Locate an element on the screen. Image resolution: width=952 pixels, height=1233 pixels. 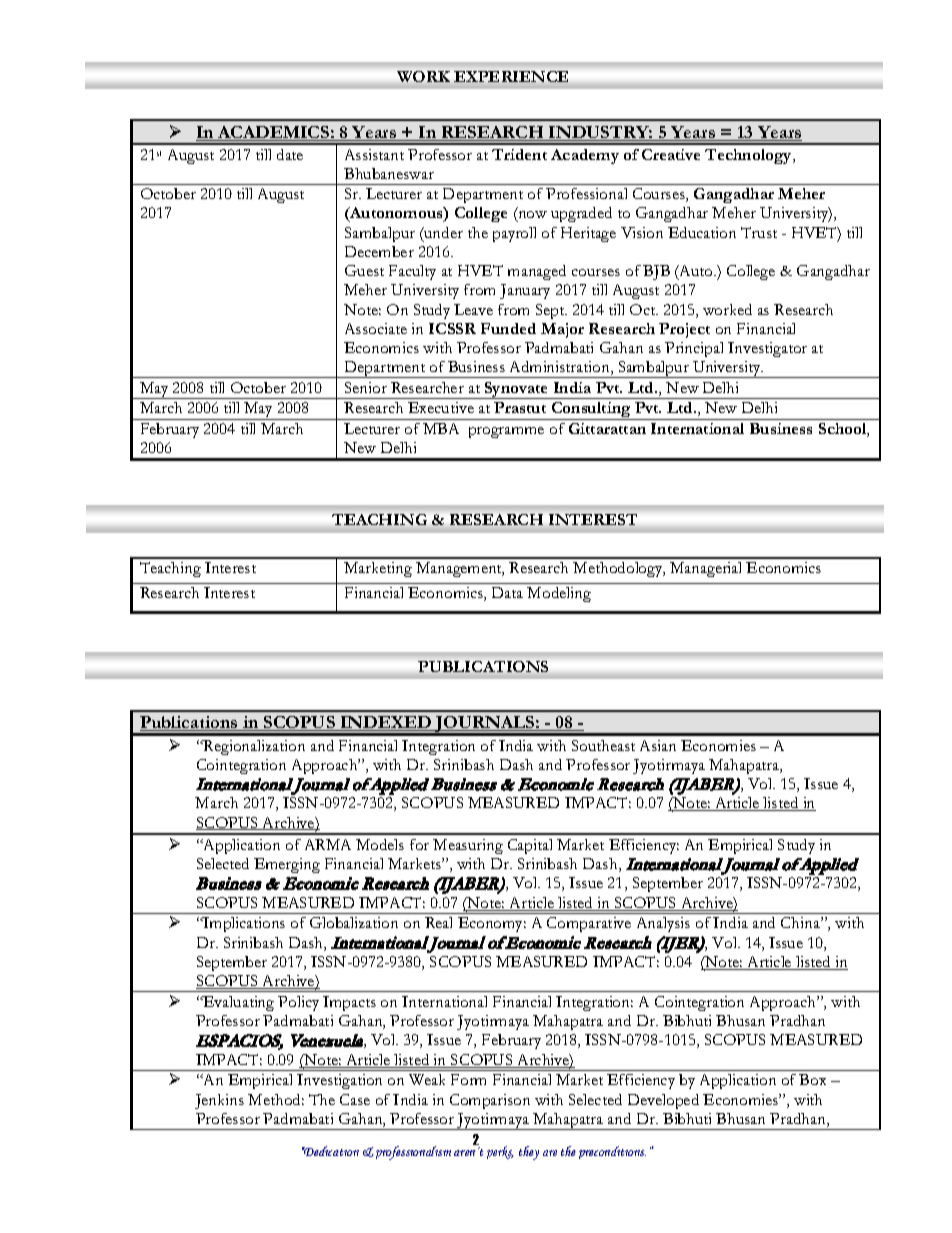
Management is located at coordinates (460, 569).
